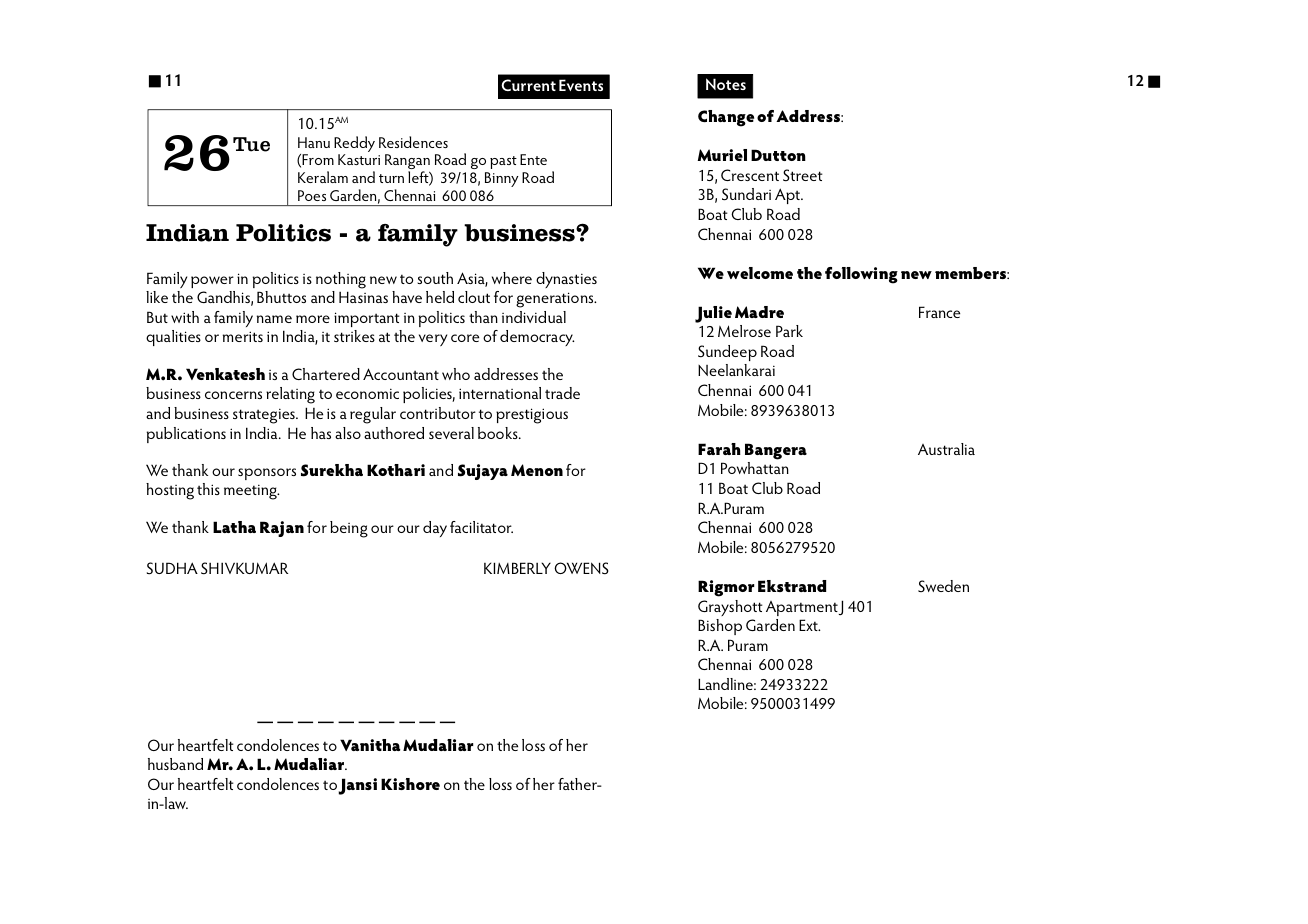 The width and height of the page is (1308, 924). Describe the element at coordinates (354, 145) in the page. I see `Reddy` at that location.
